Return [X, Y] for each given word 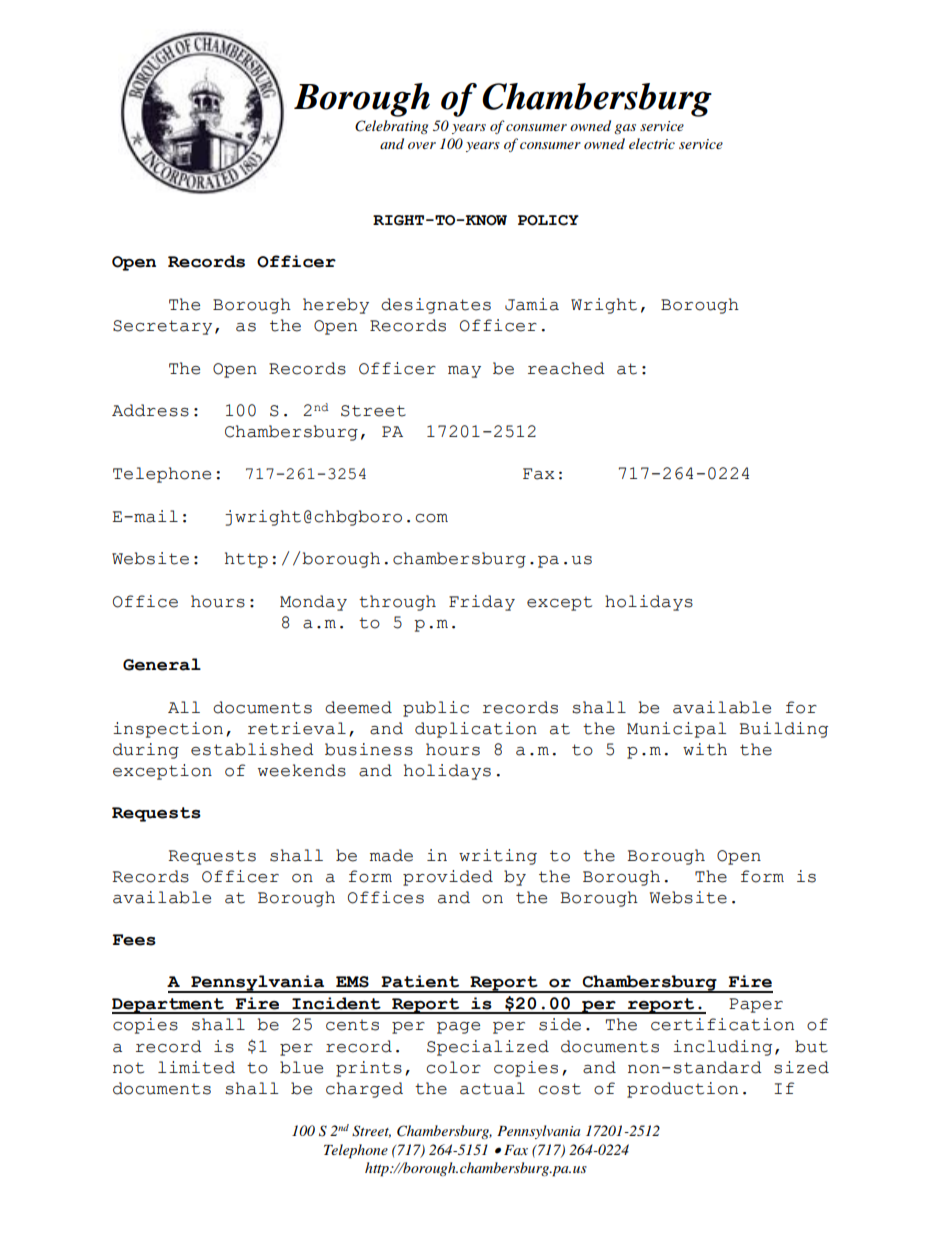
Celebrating [391, 127]
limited [196, 1067]
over [422, 145]
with [705, 749]
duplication [476, 730]
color [454, 1067]
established [252, 749]
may [464, 372]
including [722, 1048]
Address [150, 410]
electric [652, 143]
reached [566, 368]
